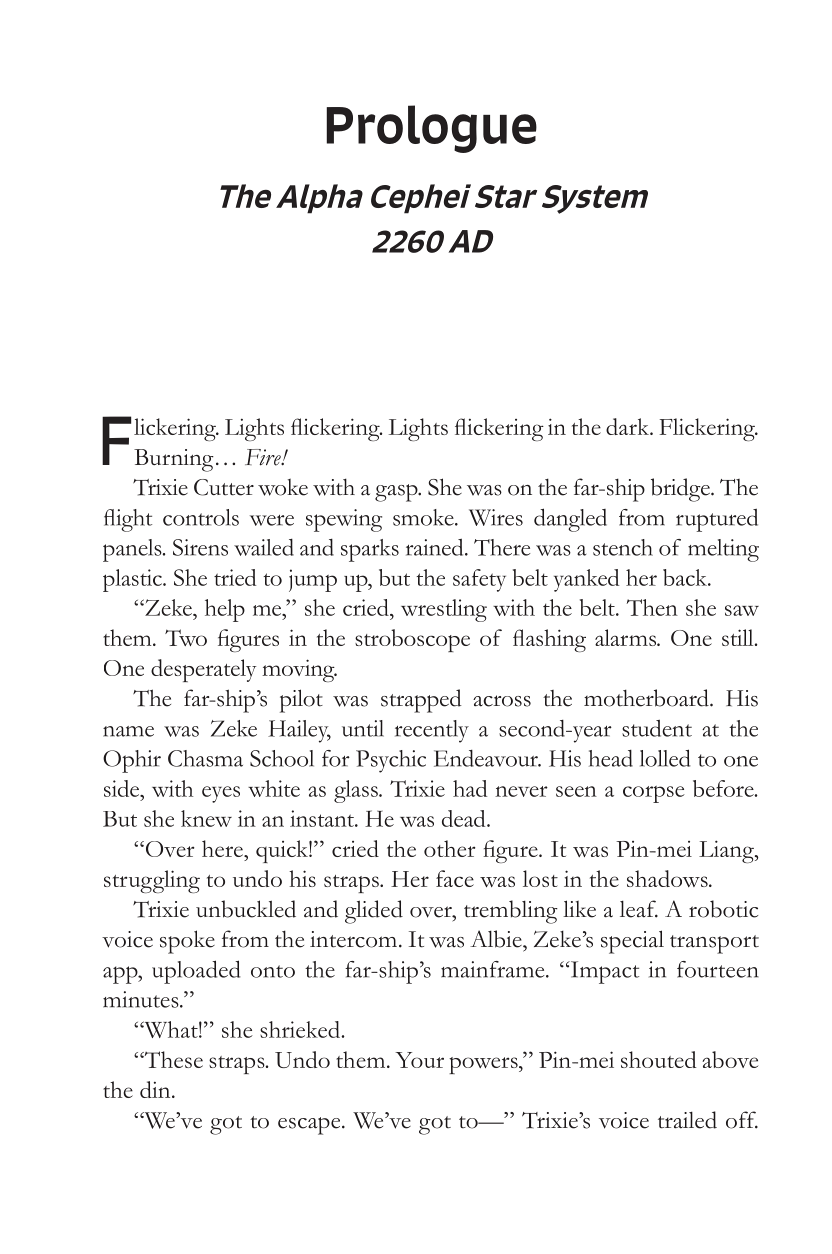 Image resolution: width=832 pixels, height=1254 pixels. Describe the element at coordinates (156, 1089) in the screenshot. I see `din` at that location.
